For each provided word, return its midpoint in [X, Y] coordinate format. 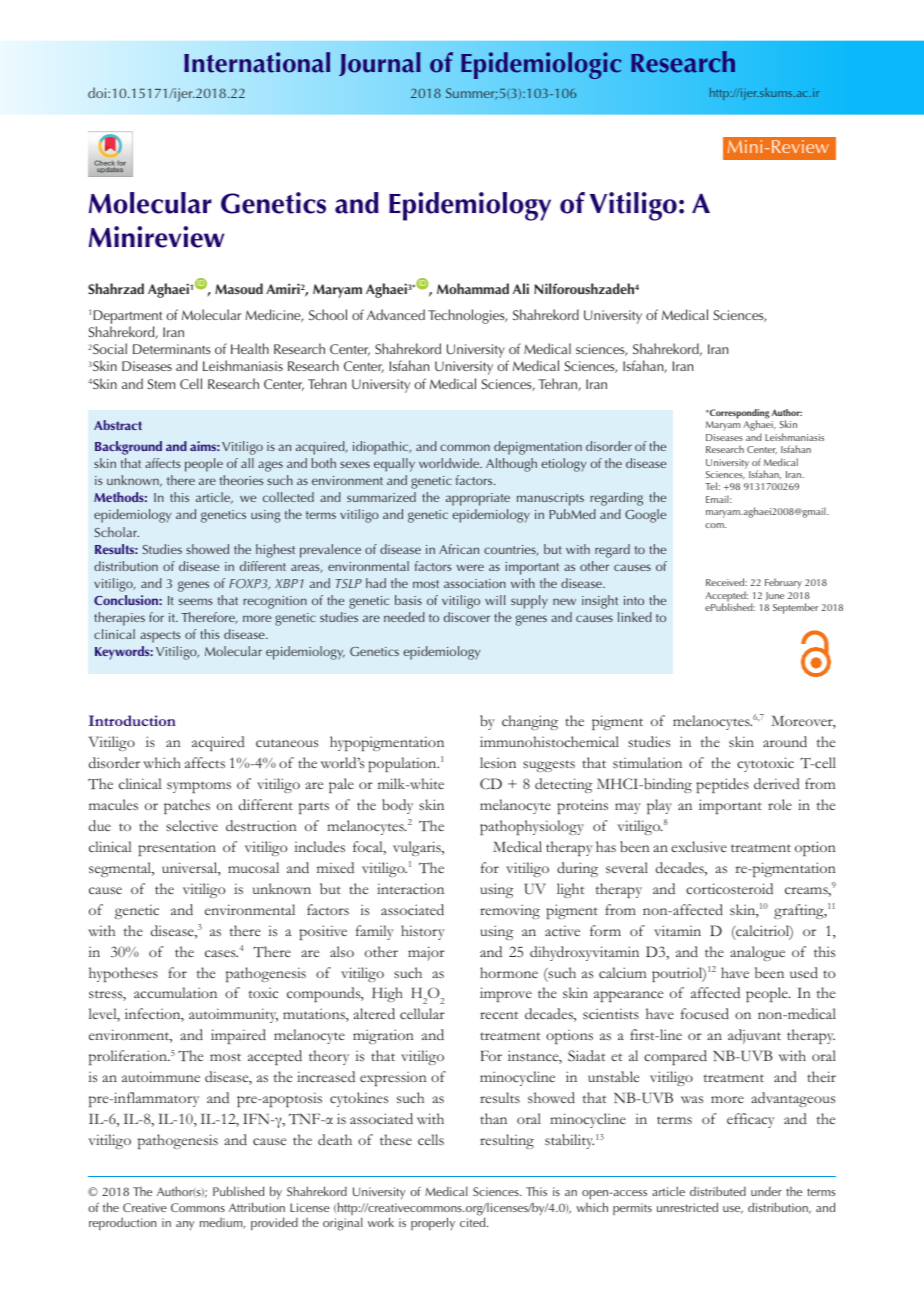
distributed [718, 1191]
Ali [521, 288]
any [185, 1225]
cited [474, 1222]
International [257, 62]
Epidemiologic [541, 65]
